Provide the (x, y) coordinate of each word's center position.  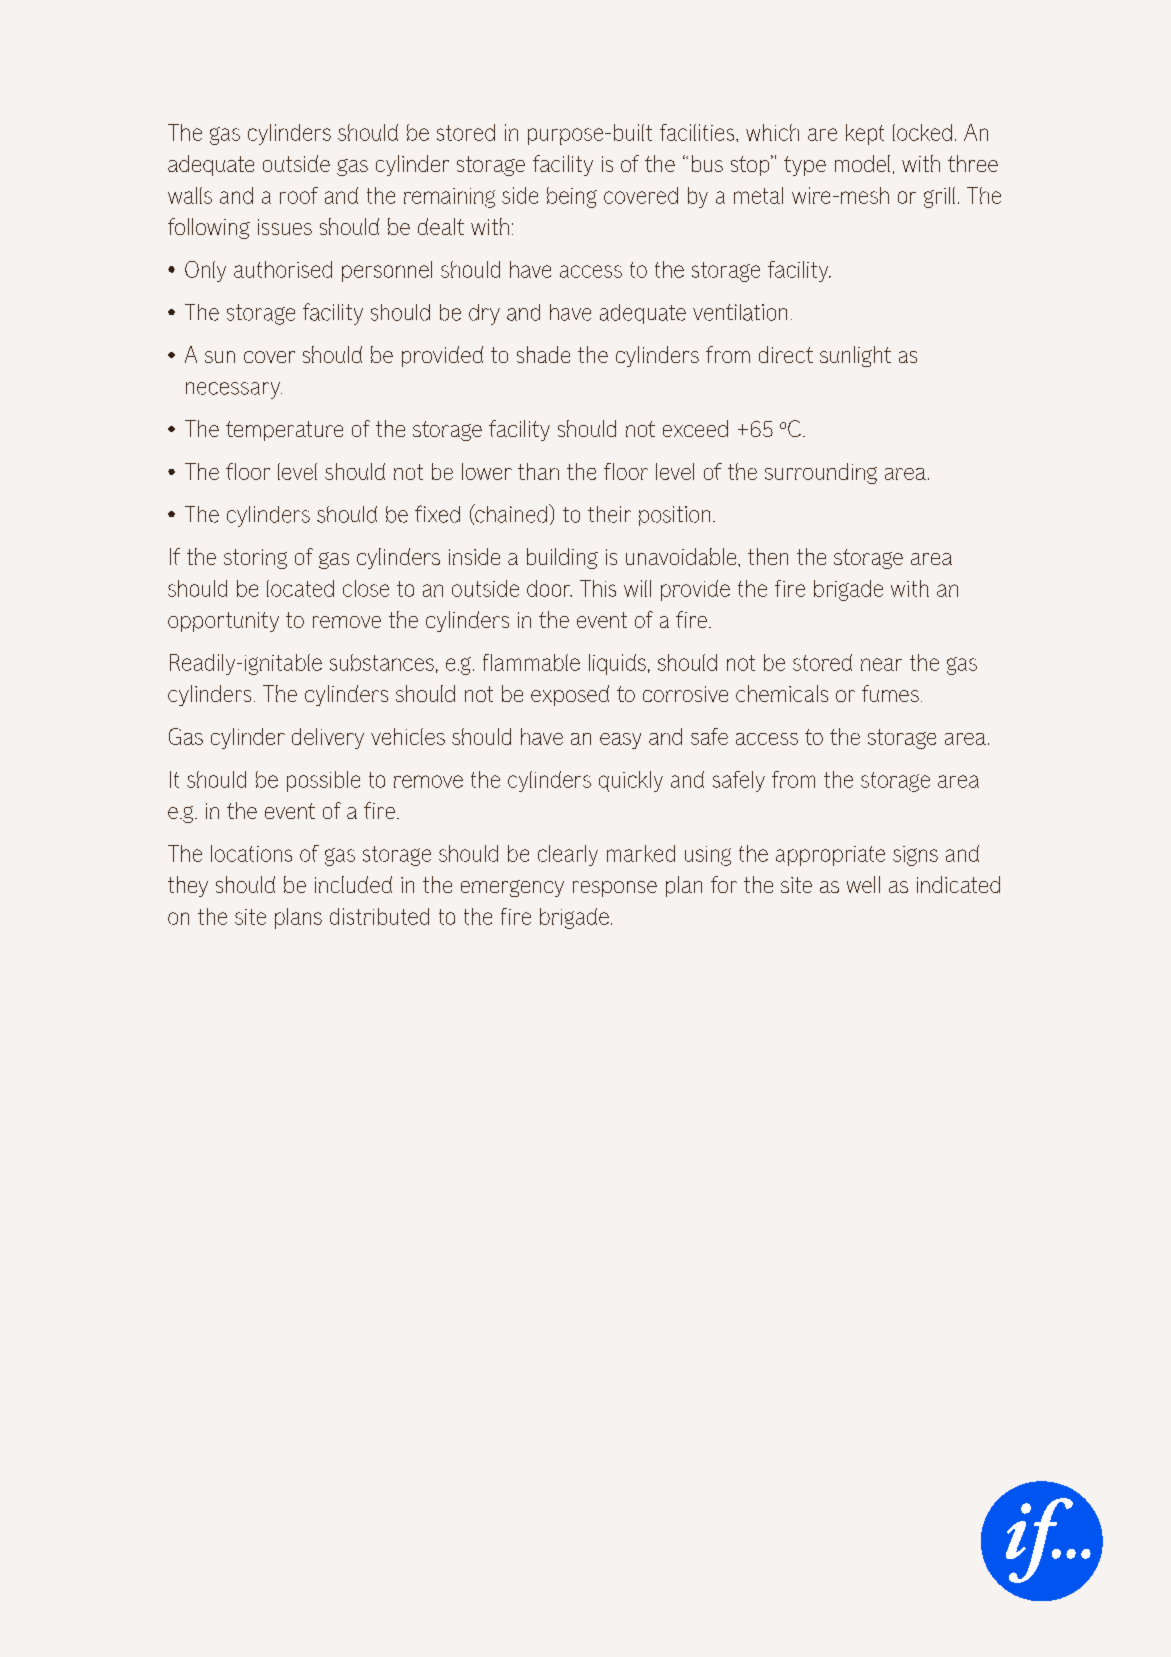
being (572, 197)
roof (299, 195)
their (609, 514)
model (862, 163)
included (353, 884)
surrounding (821, 473)
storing (255, 559)
